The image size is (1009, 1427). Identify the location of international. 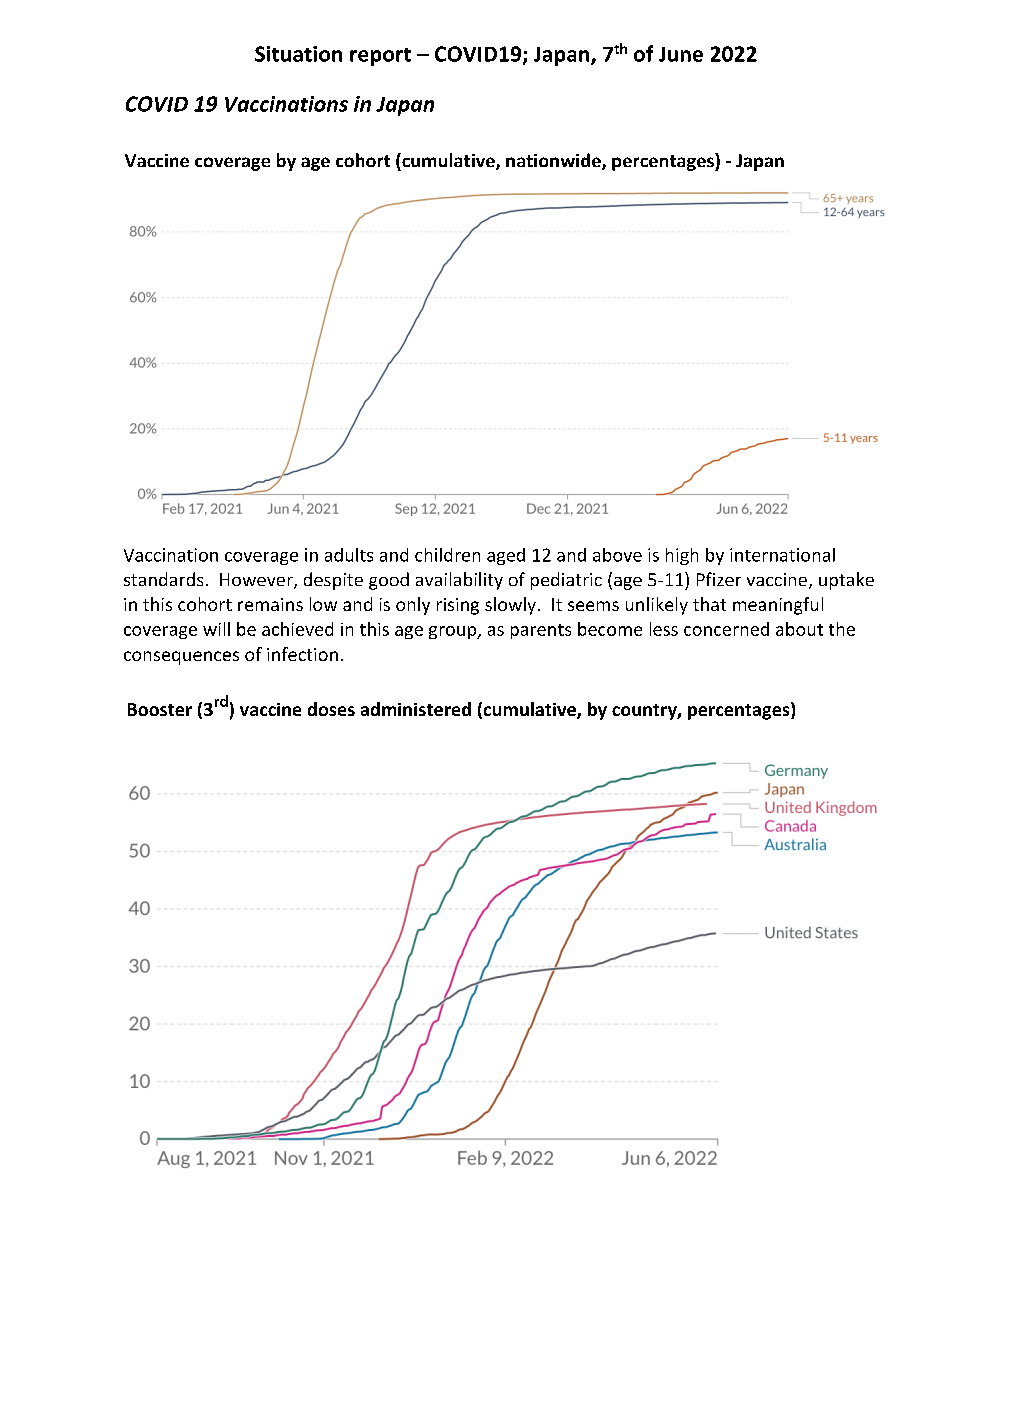
(782, 555).
